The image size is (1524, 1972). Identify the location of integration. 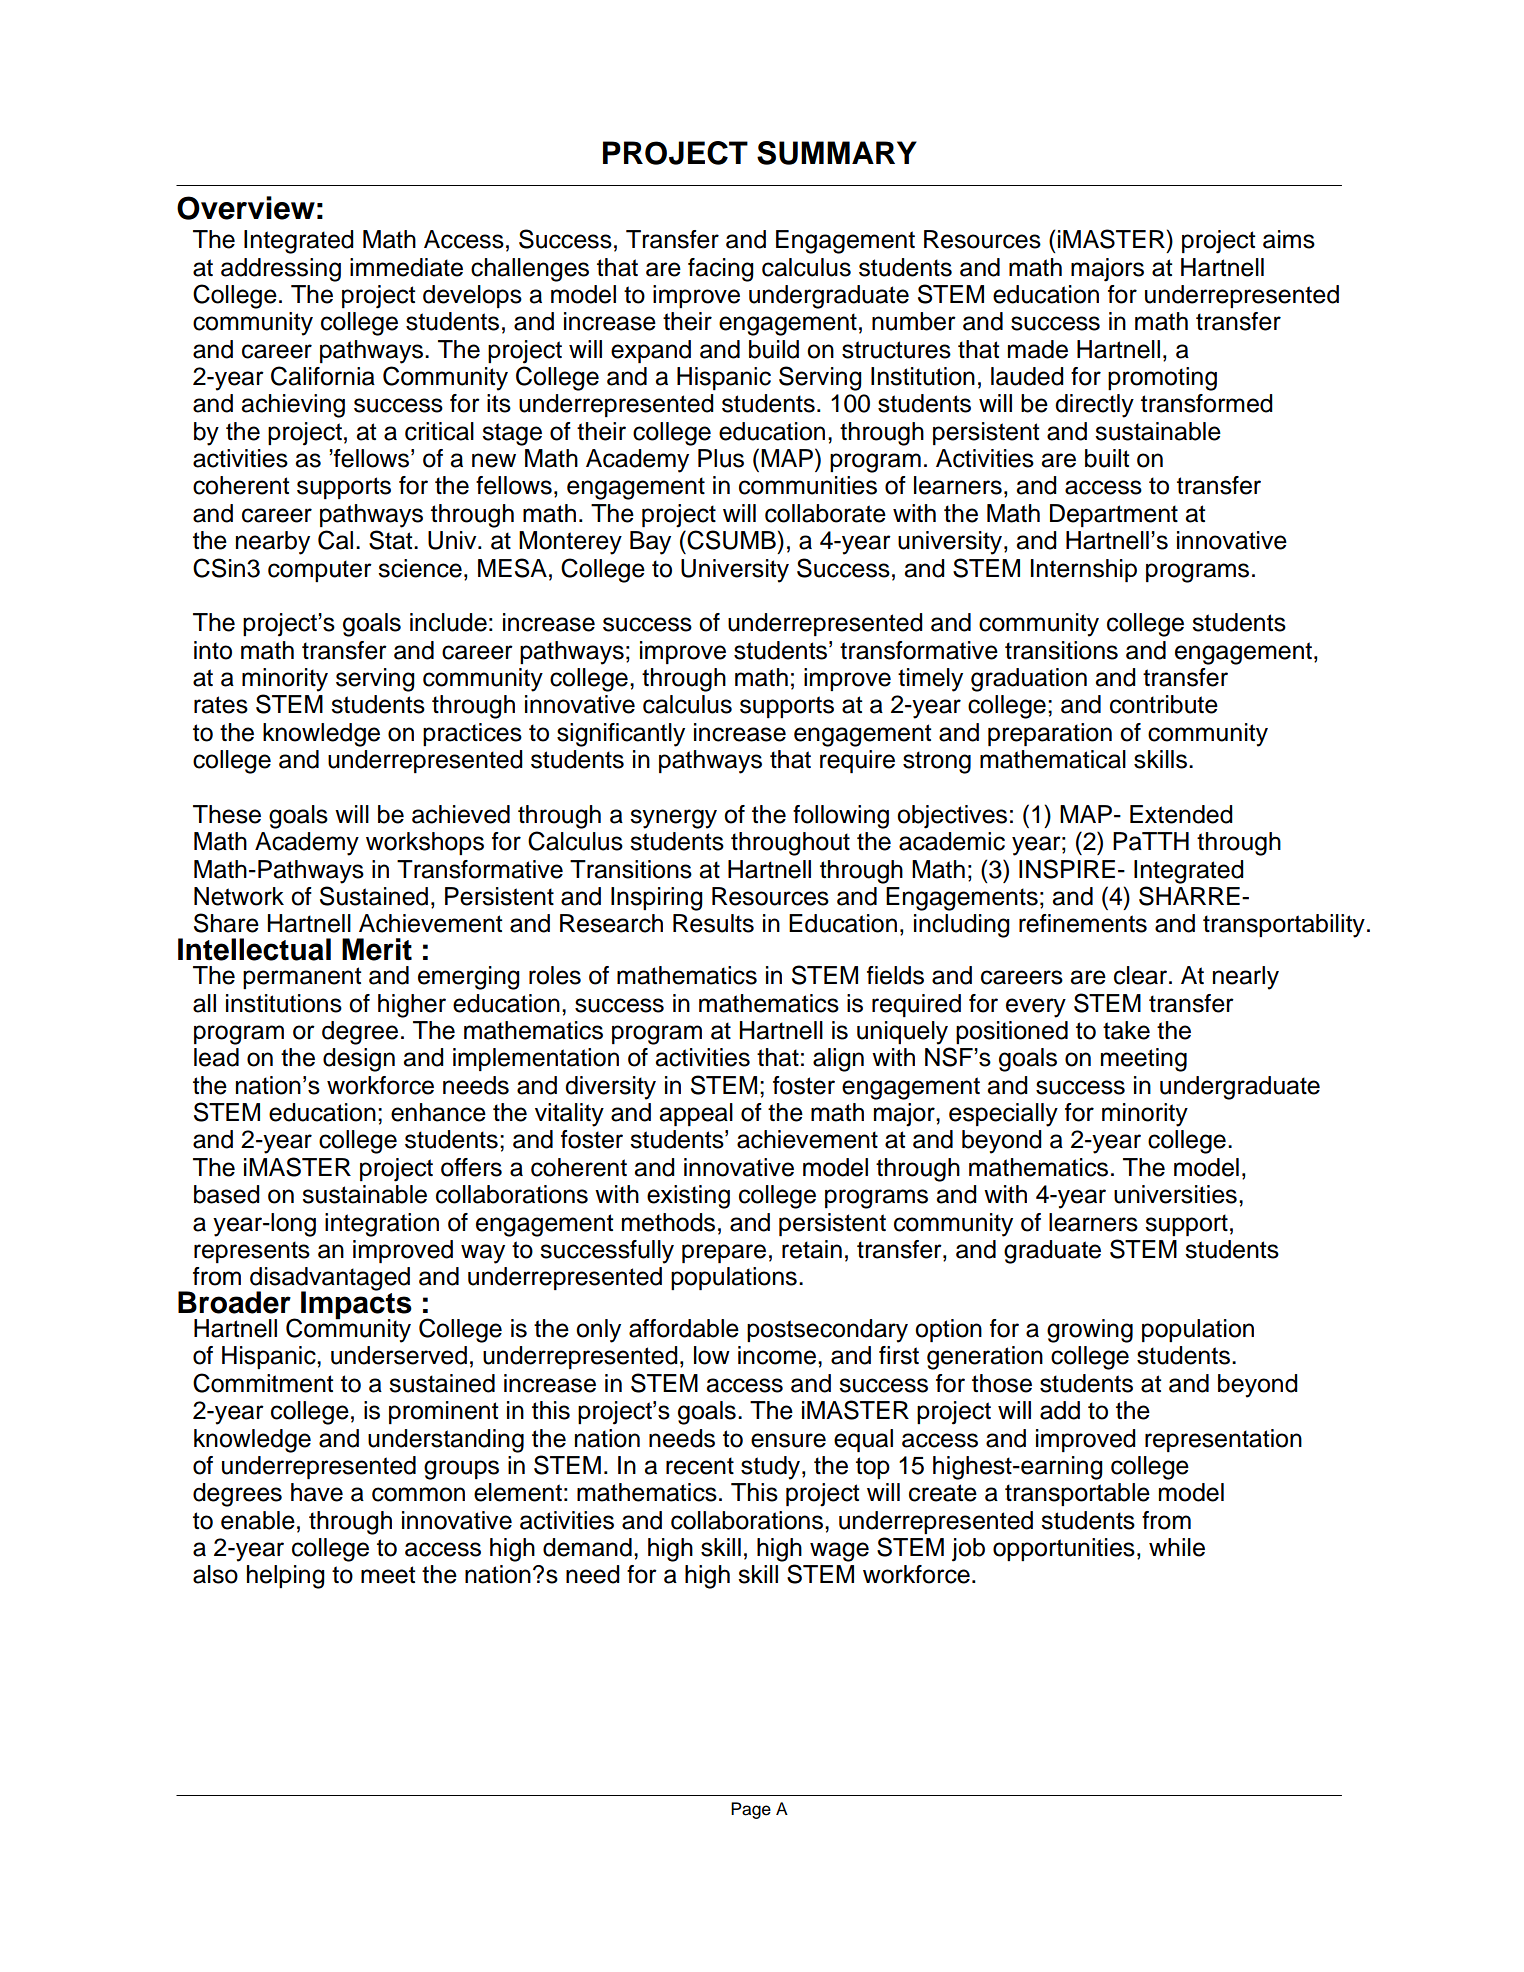
(382, 1225).
